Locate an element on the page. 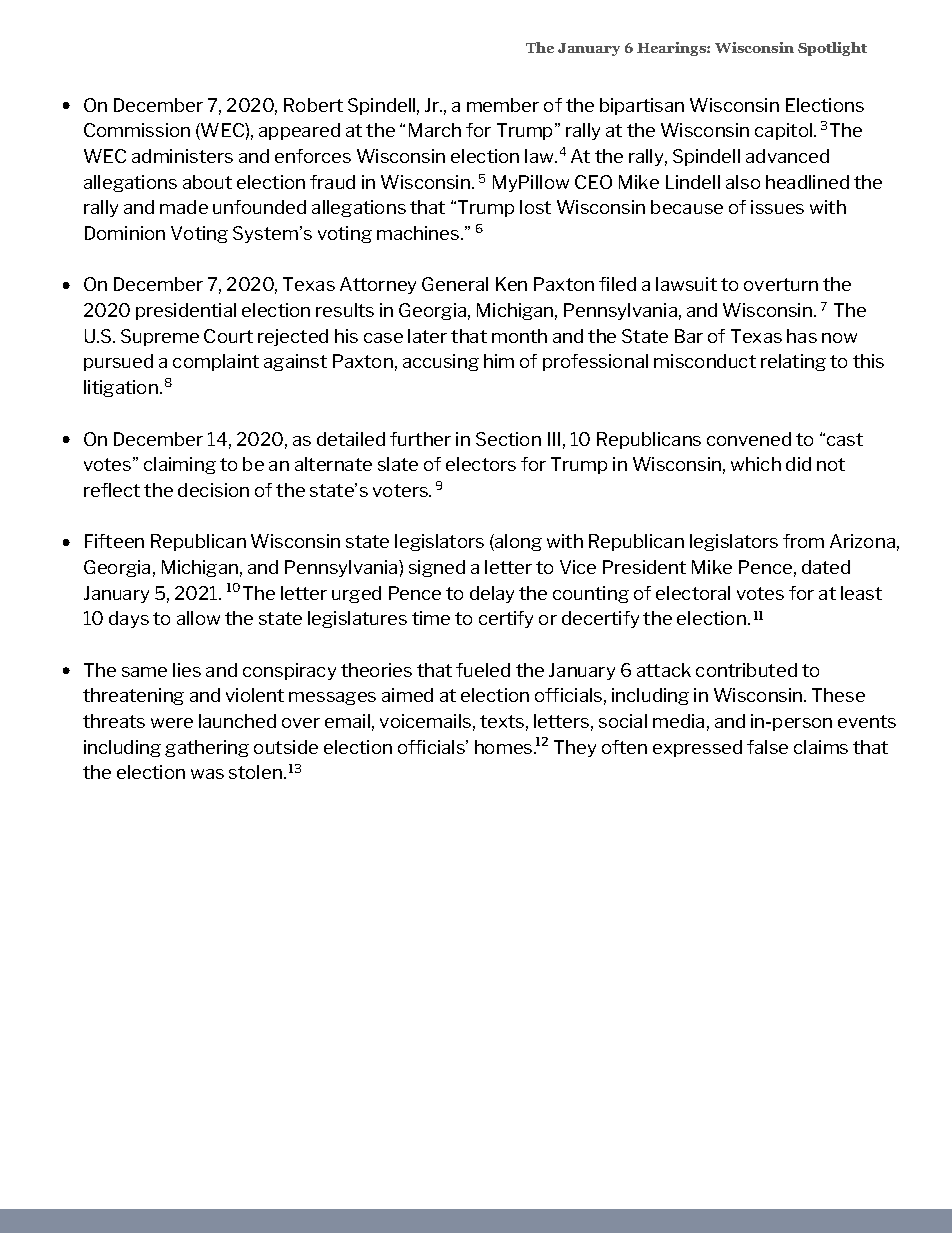 Image resolution: width=952 pixels, height=1233 pixels. delay is located at coordinates (492, 594).
